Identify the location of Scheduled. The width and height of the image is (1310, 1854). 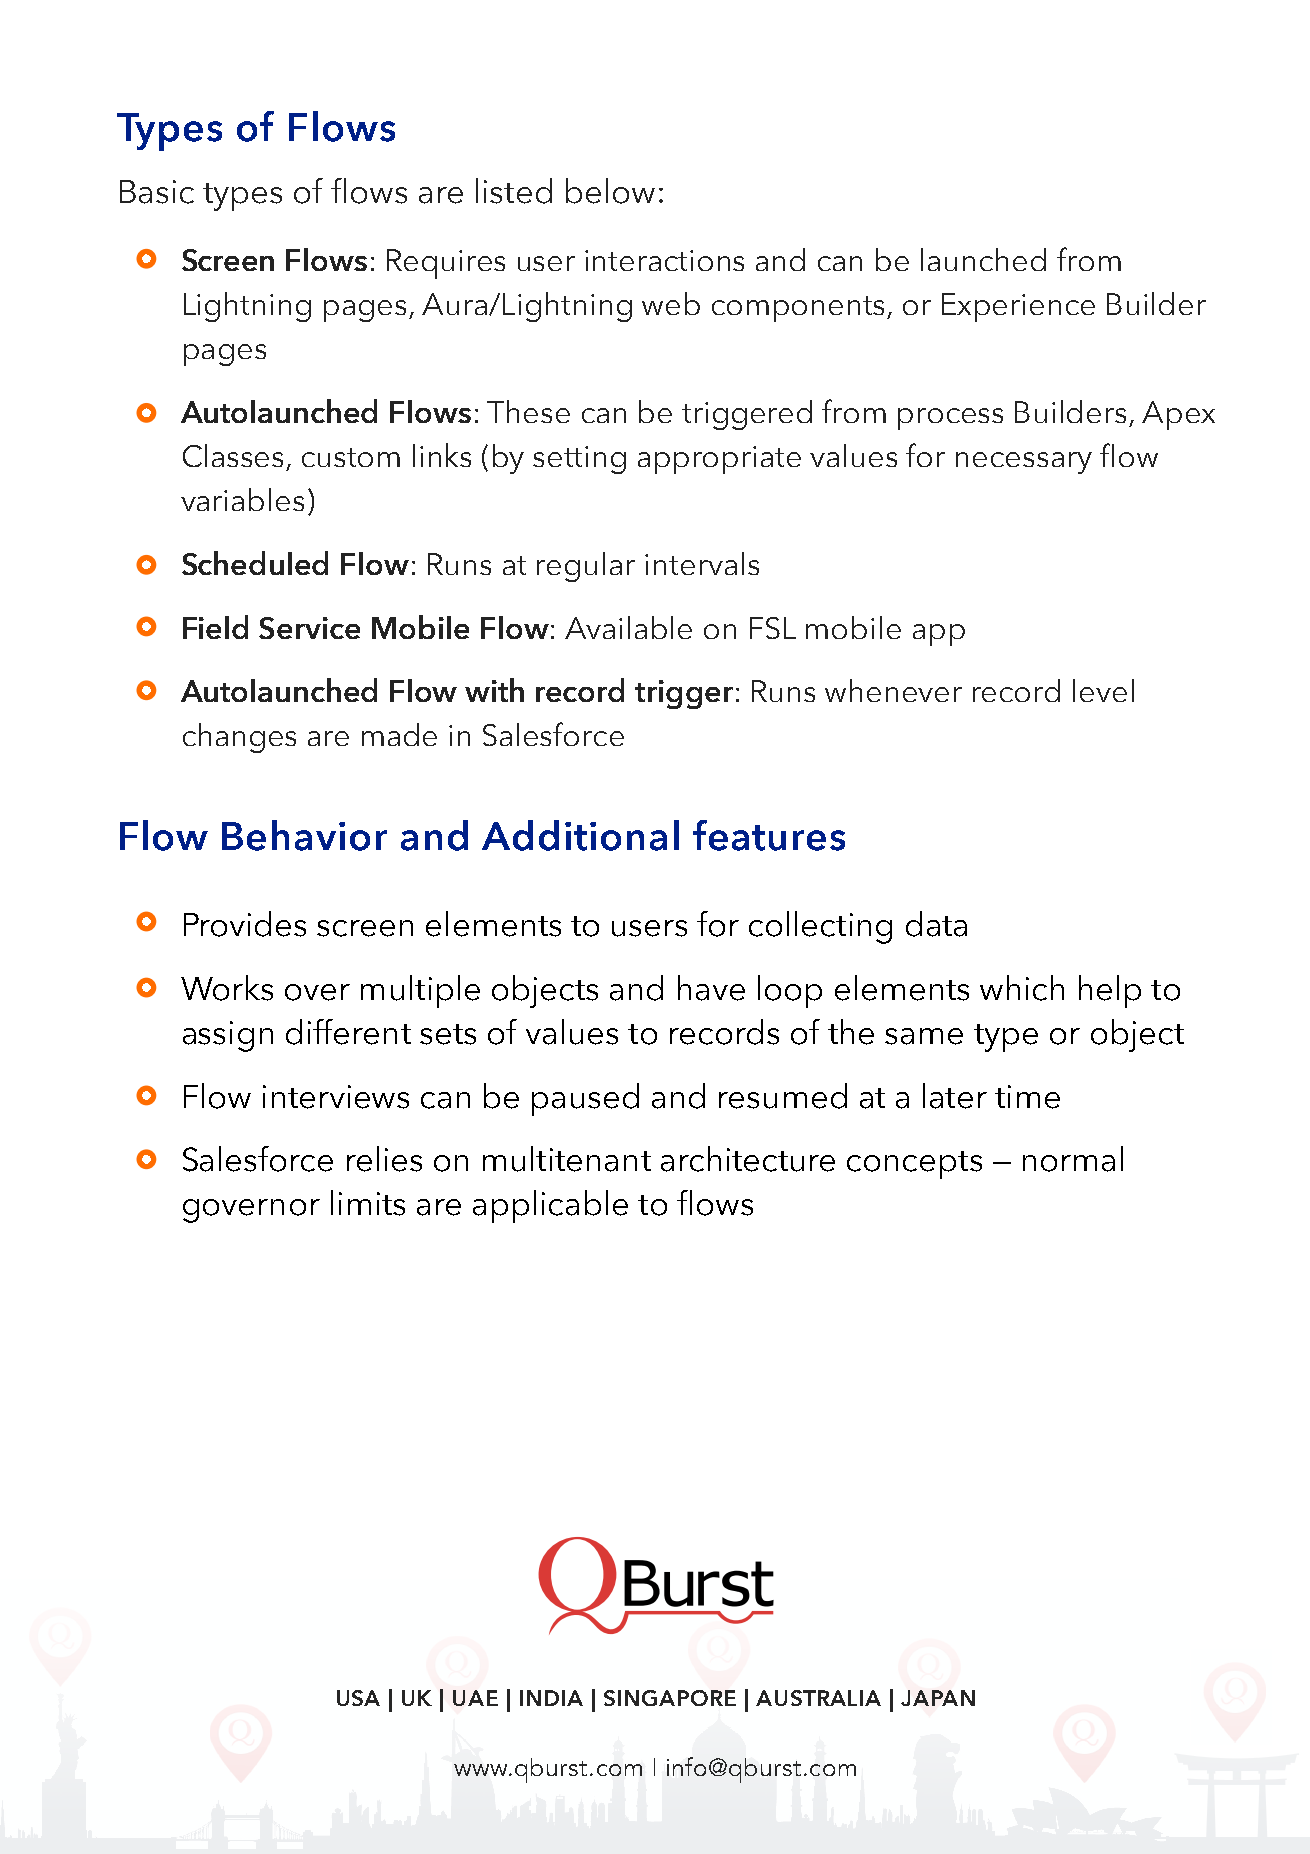
(255, 563).
